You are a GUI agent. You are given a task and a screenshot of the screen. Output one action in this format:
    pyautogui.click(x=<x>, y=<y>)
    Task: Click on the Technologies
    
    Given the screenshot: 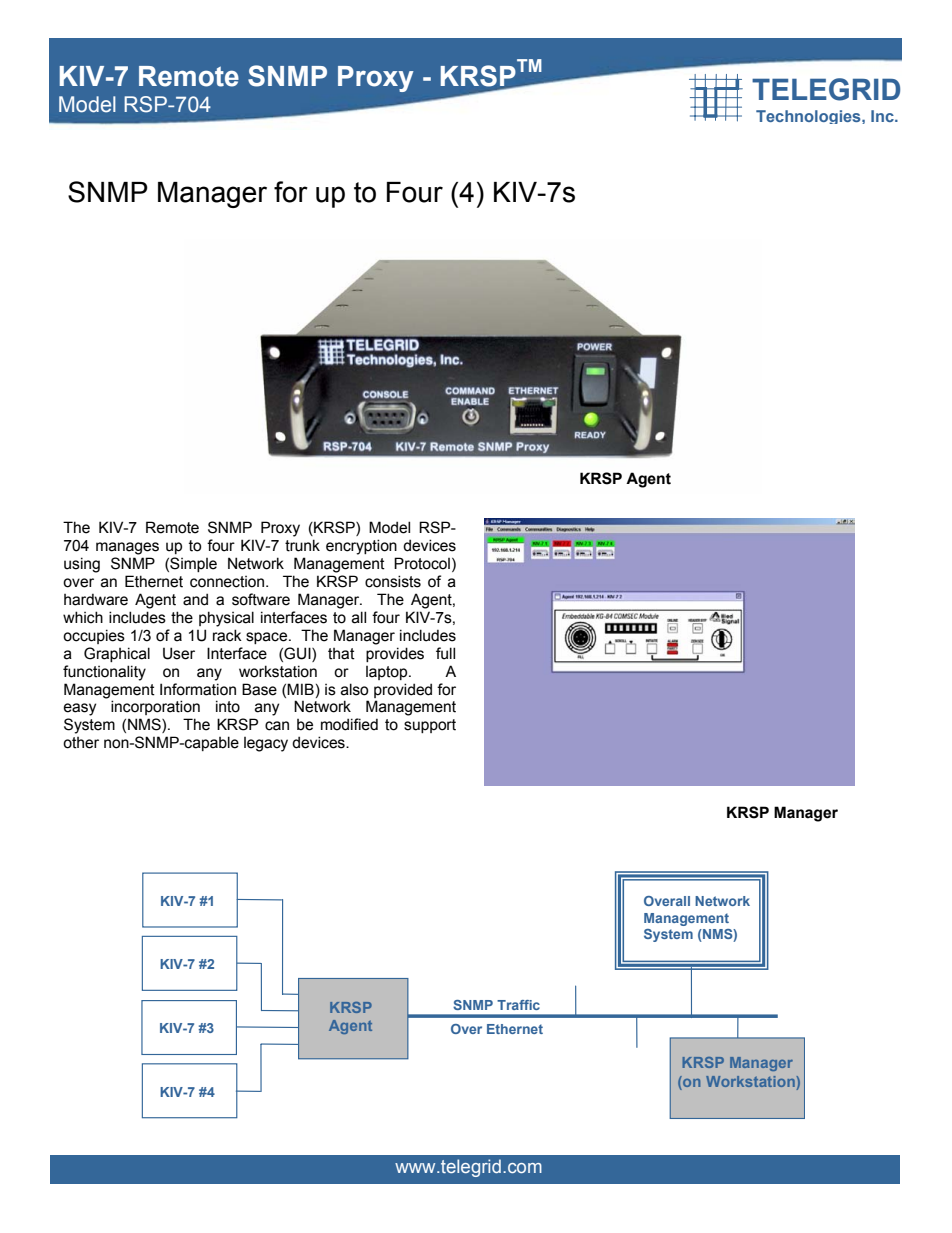 What is the action you would take?
    pyautogui.click(x=809, y=117)
